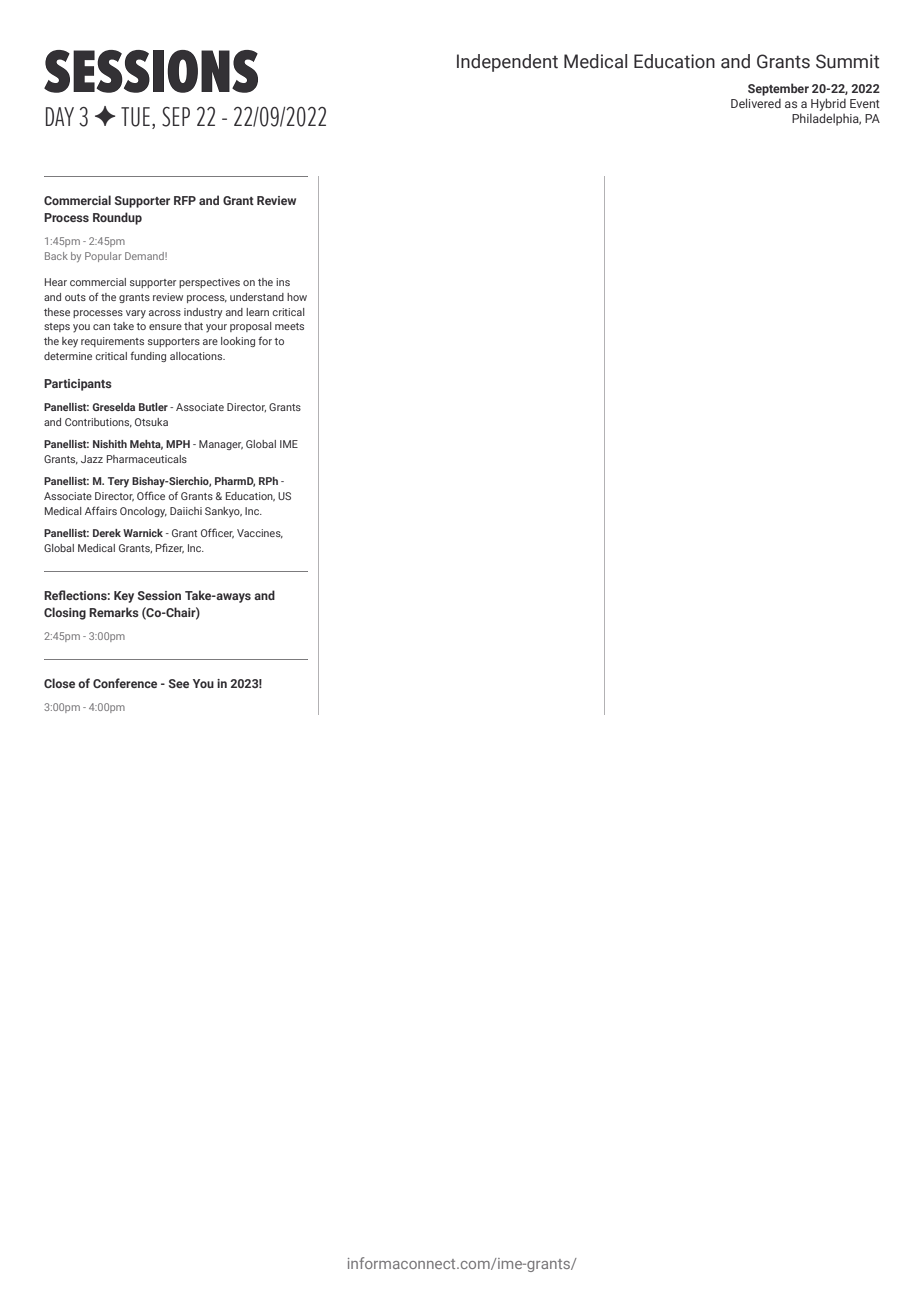 The image size is (924, 1308). Describe the element at coordinates (289, 326) in the screenshot. I see `meets` at that location.
